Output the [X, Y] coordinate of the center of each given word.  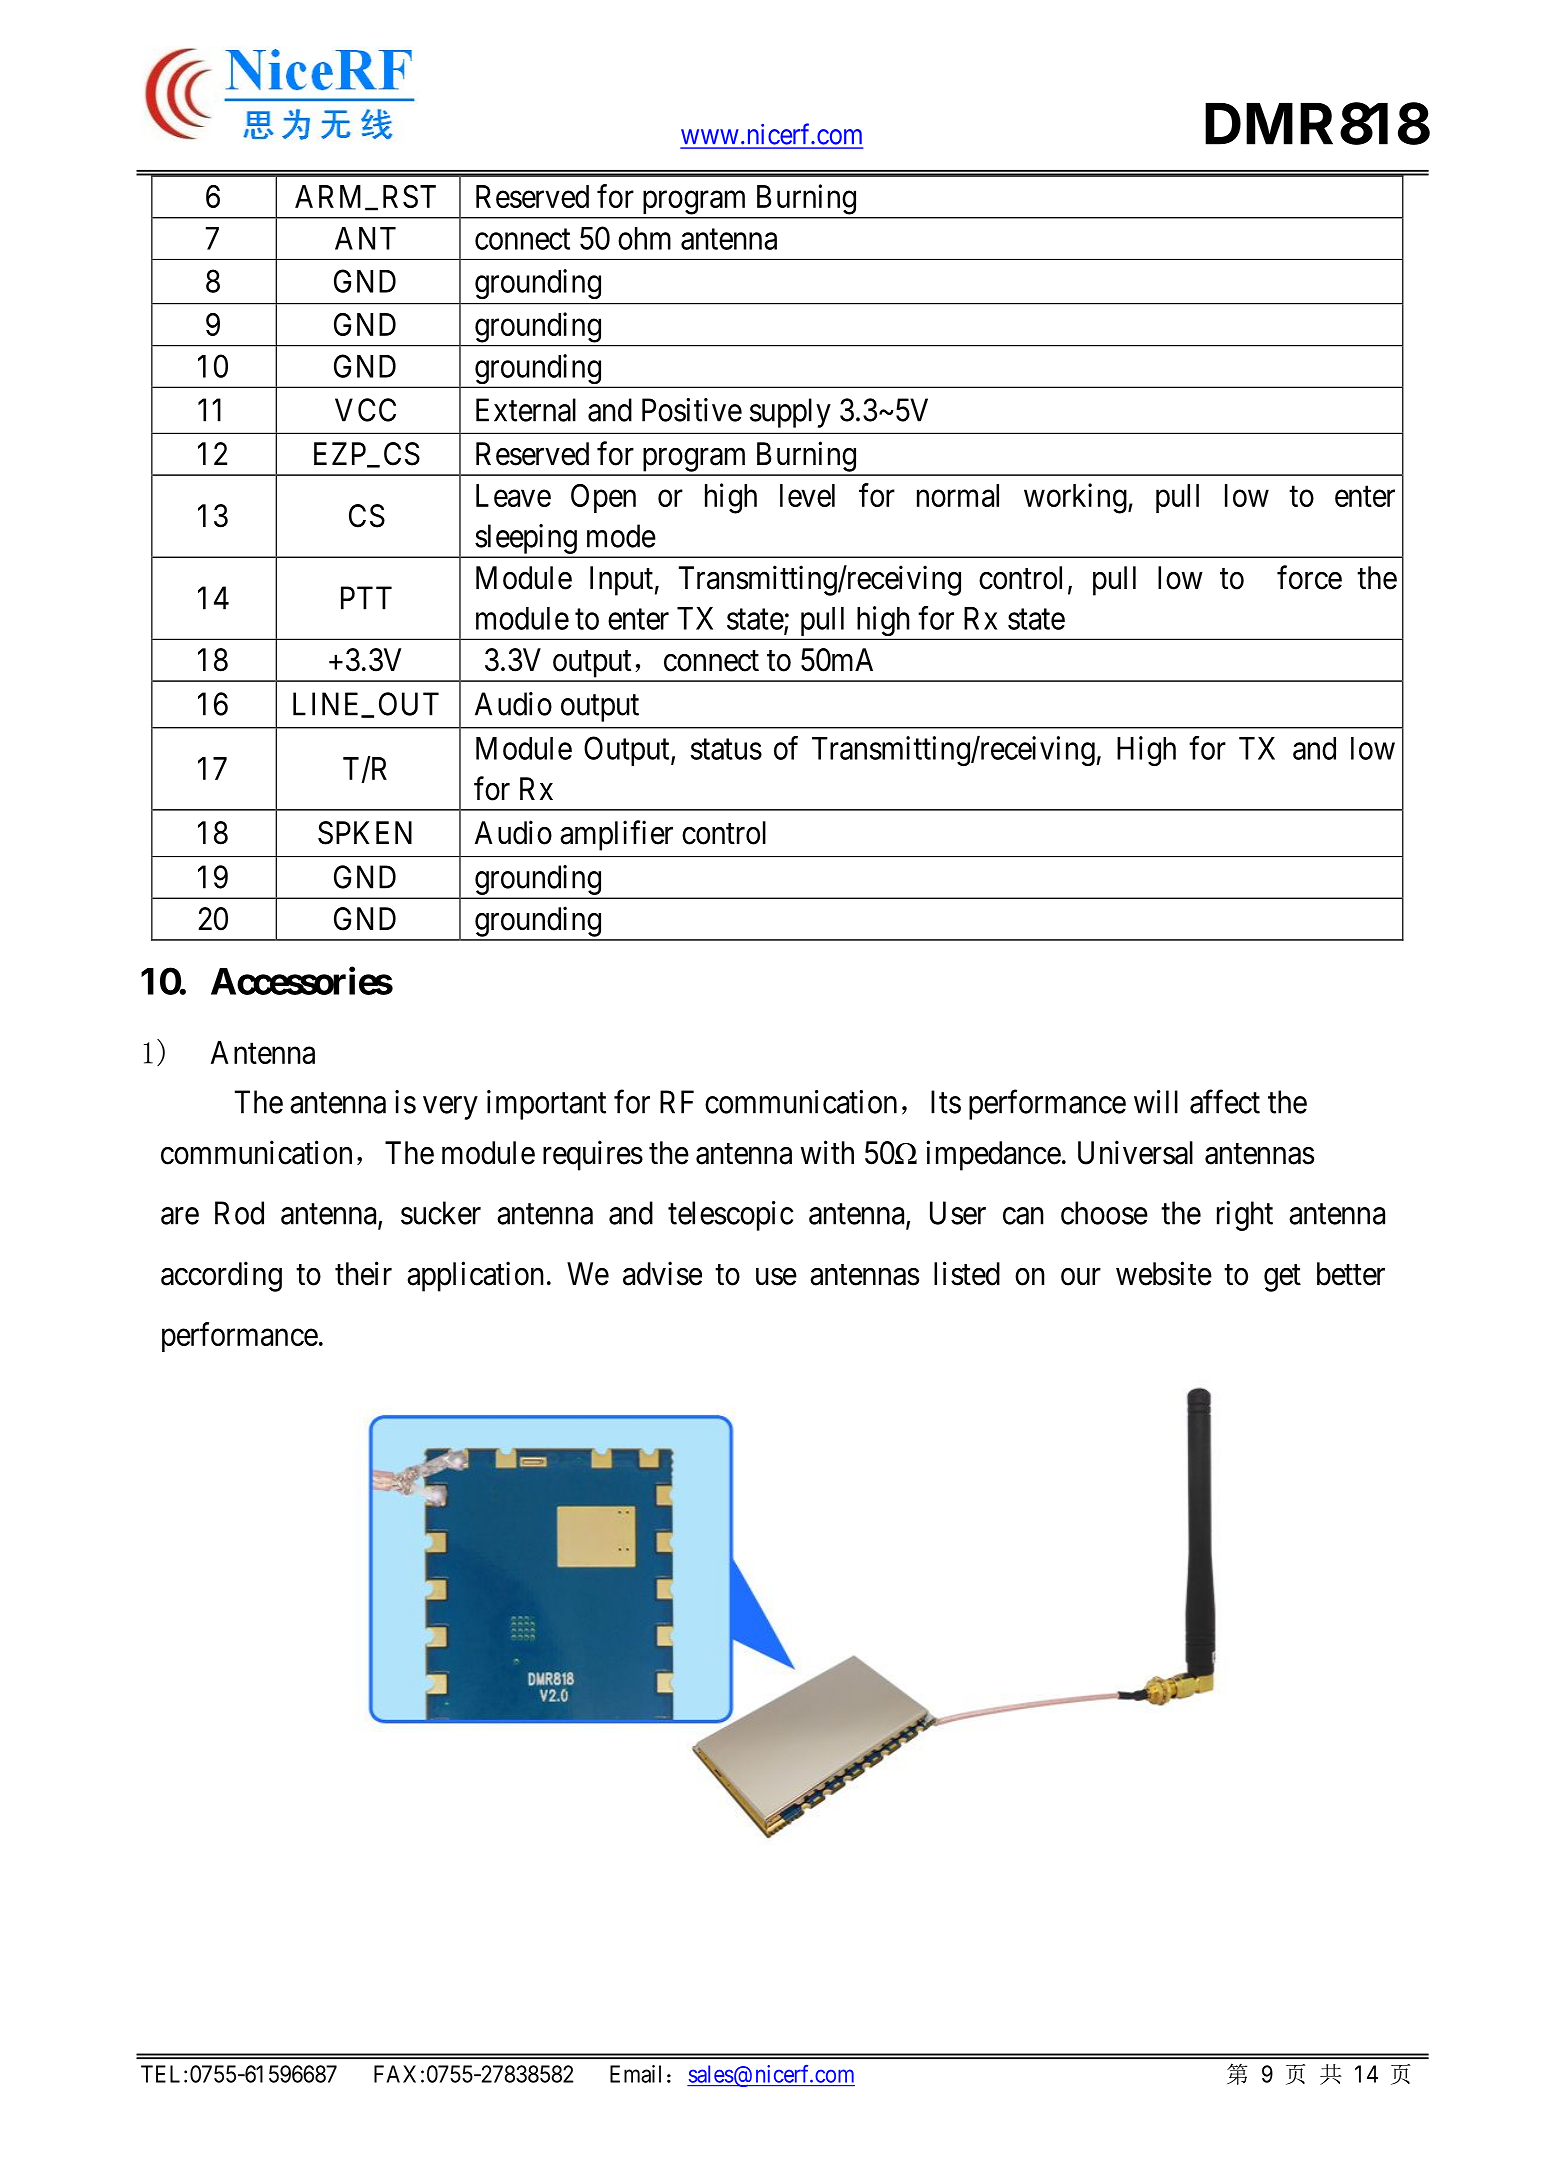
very [450, 1108]
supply [790, 413]
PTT [366, 598]
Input [621, 581]
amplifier [616, 835]
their [363, 1273]
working [1076, 498]
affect [1225, 1102]
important [546, 1105]
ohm [644, 238]
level [807, 495]
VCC [365, 410]
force [1309, 577]
